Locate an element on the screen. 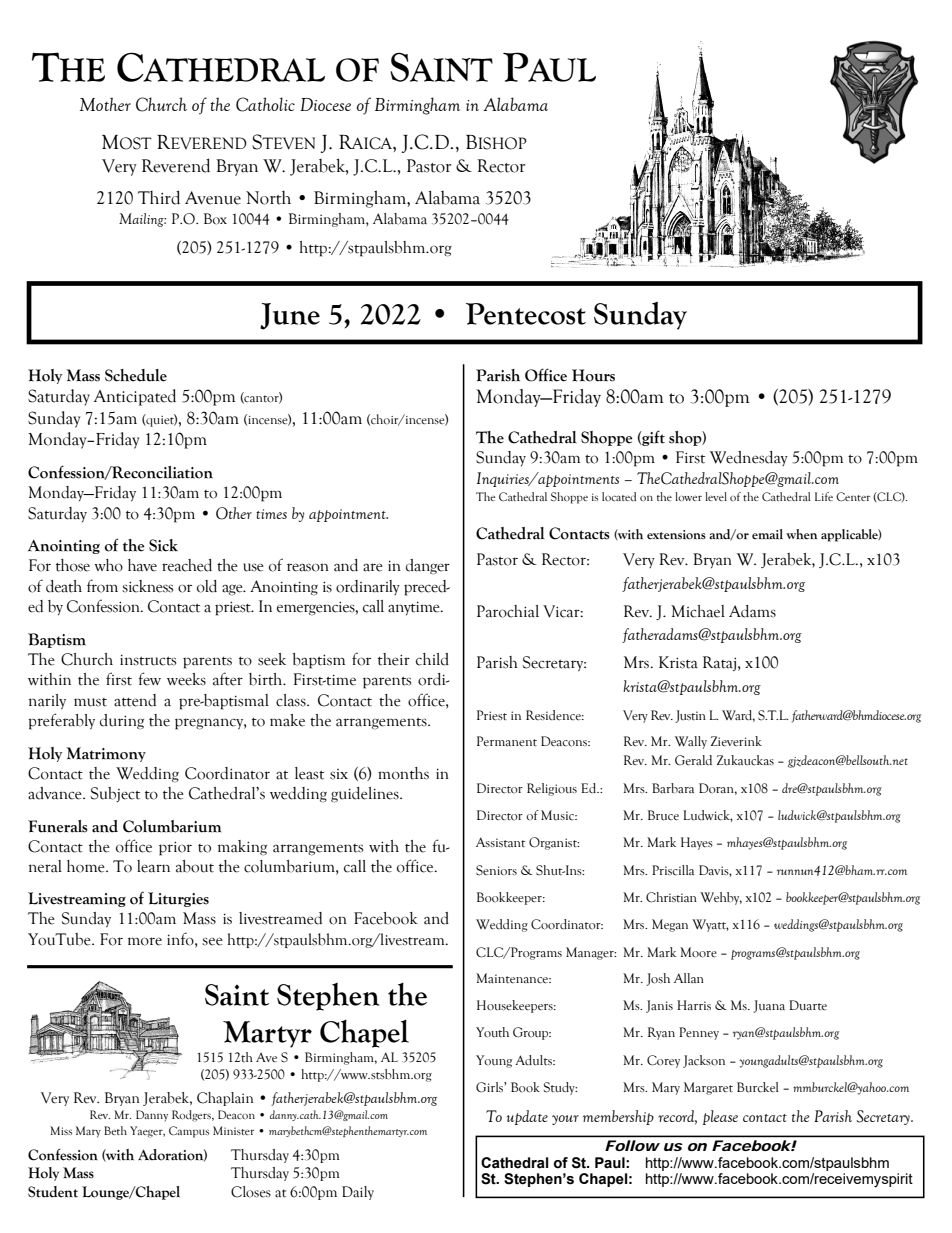 This screenshot has height=1233, width=952. Hours is located at coordinates (593, 375).
